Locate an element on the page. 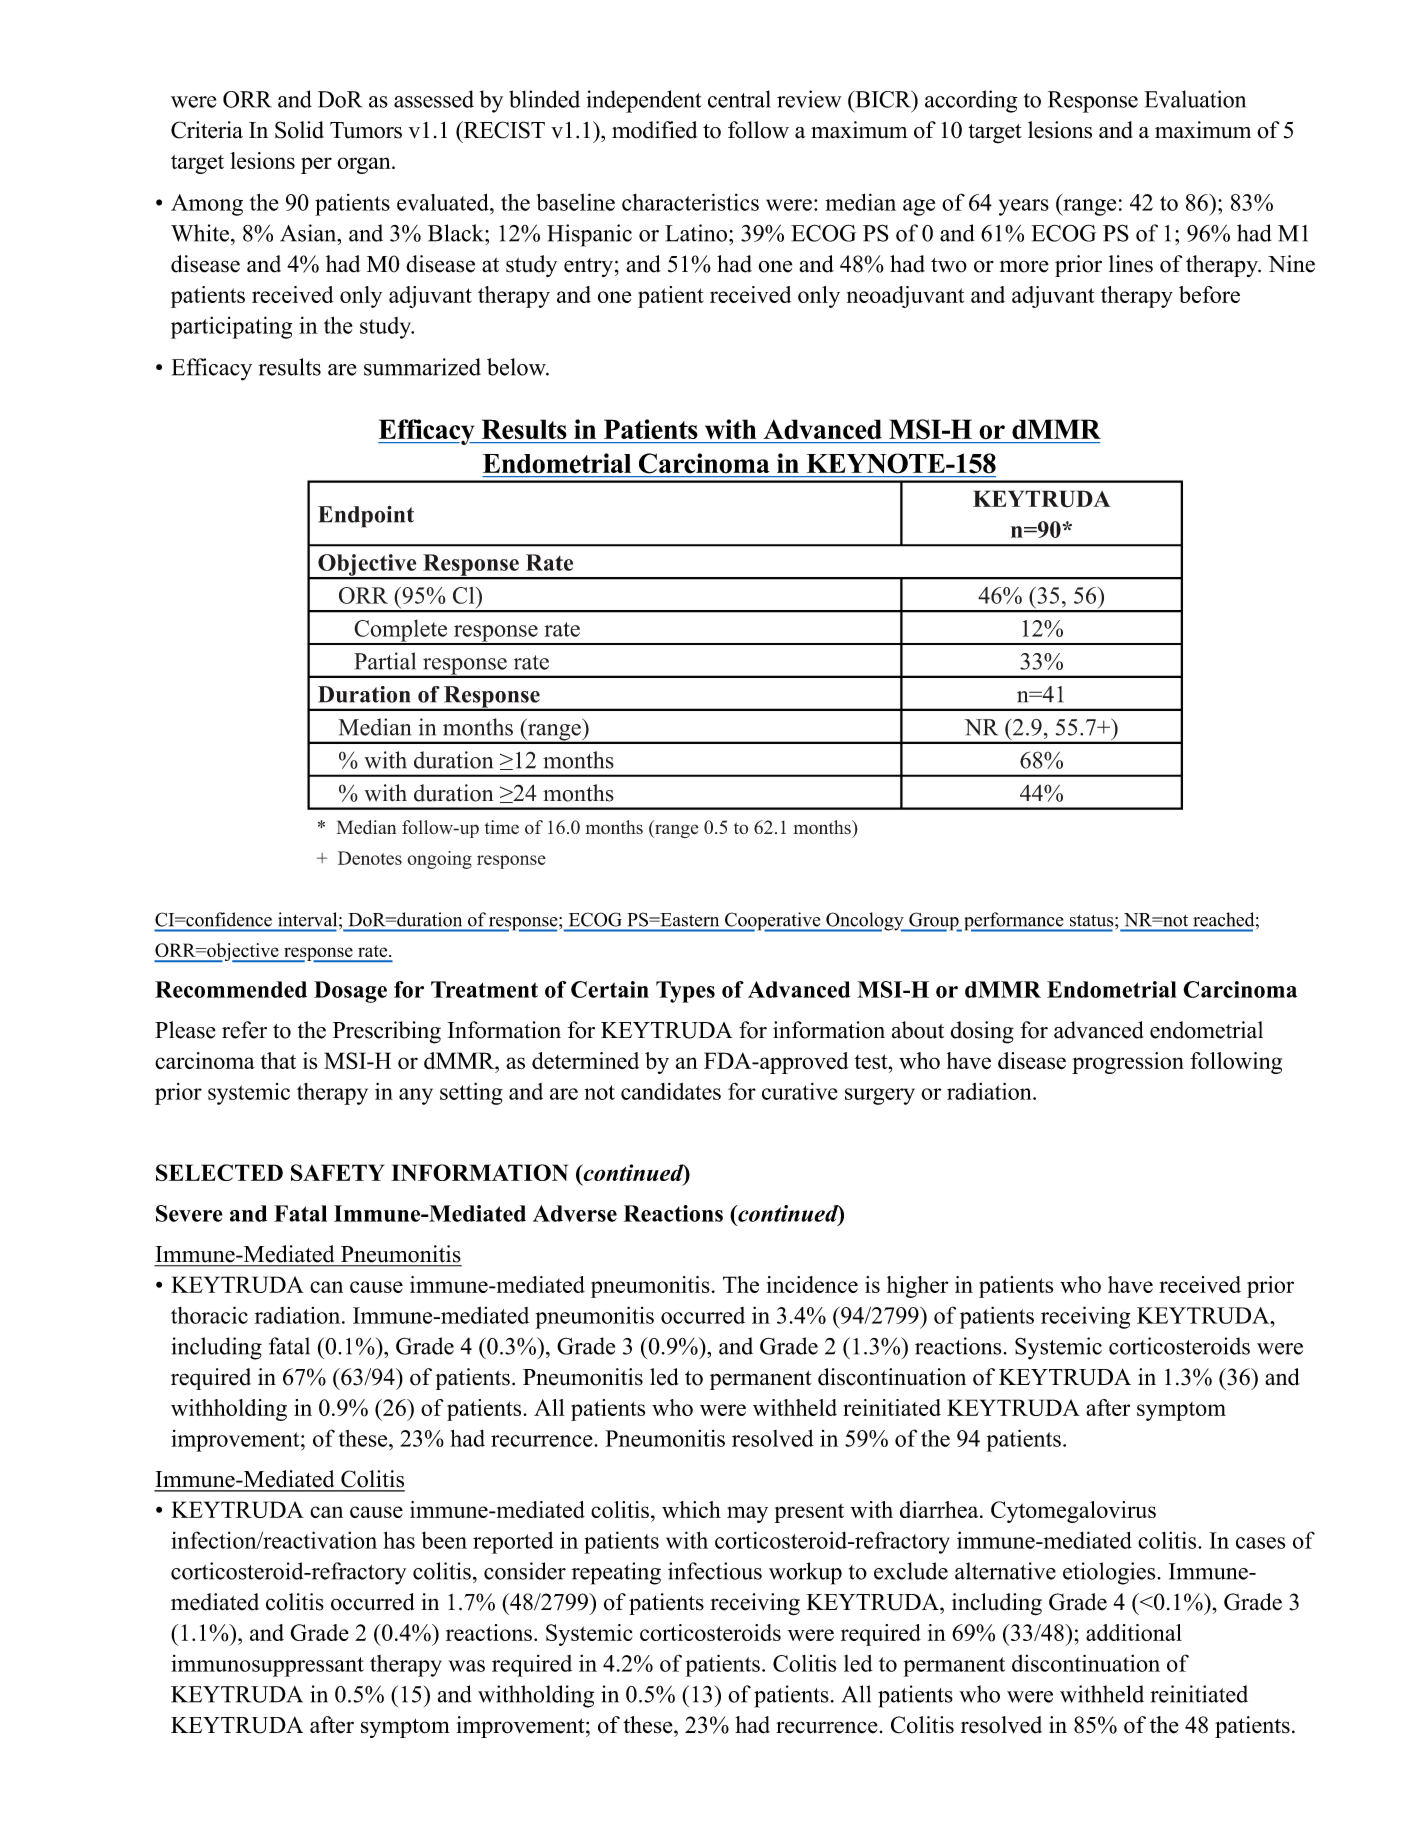 Image resolution: width=1413 pixels, height=1829 pixels. Partial is located at coordinates (385, 661).
